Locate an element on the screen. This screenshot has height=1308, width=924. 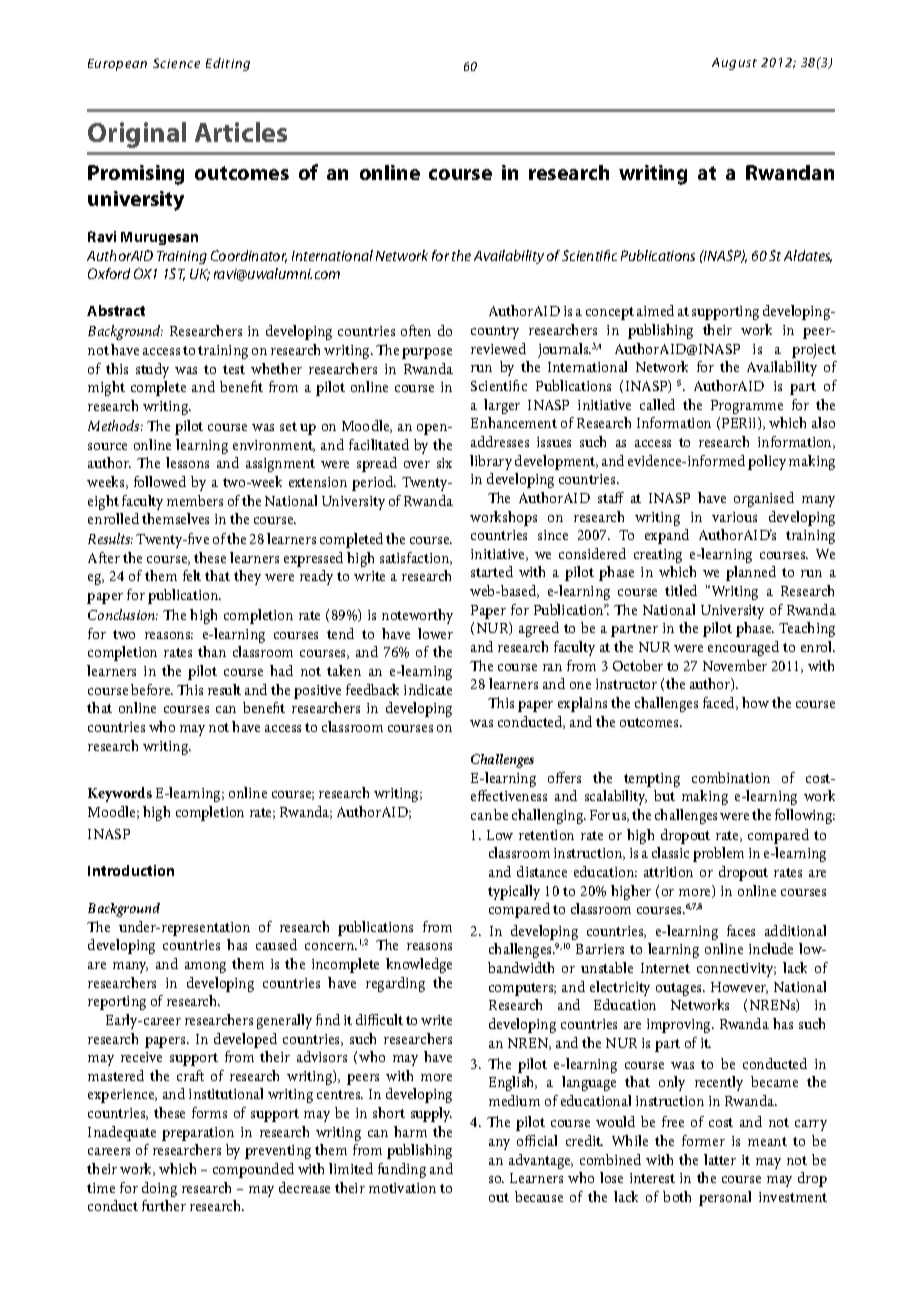
Articles is located at coordinates (241, 132).
